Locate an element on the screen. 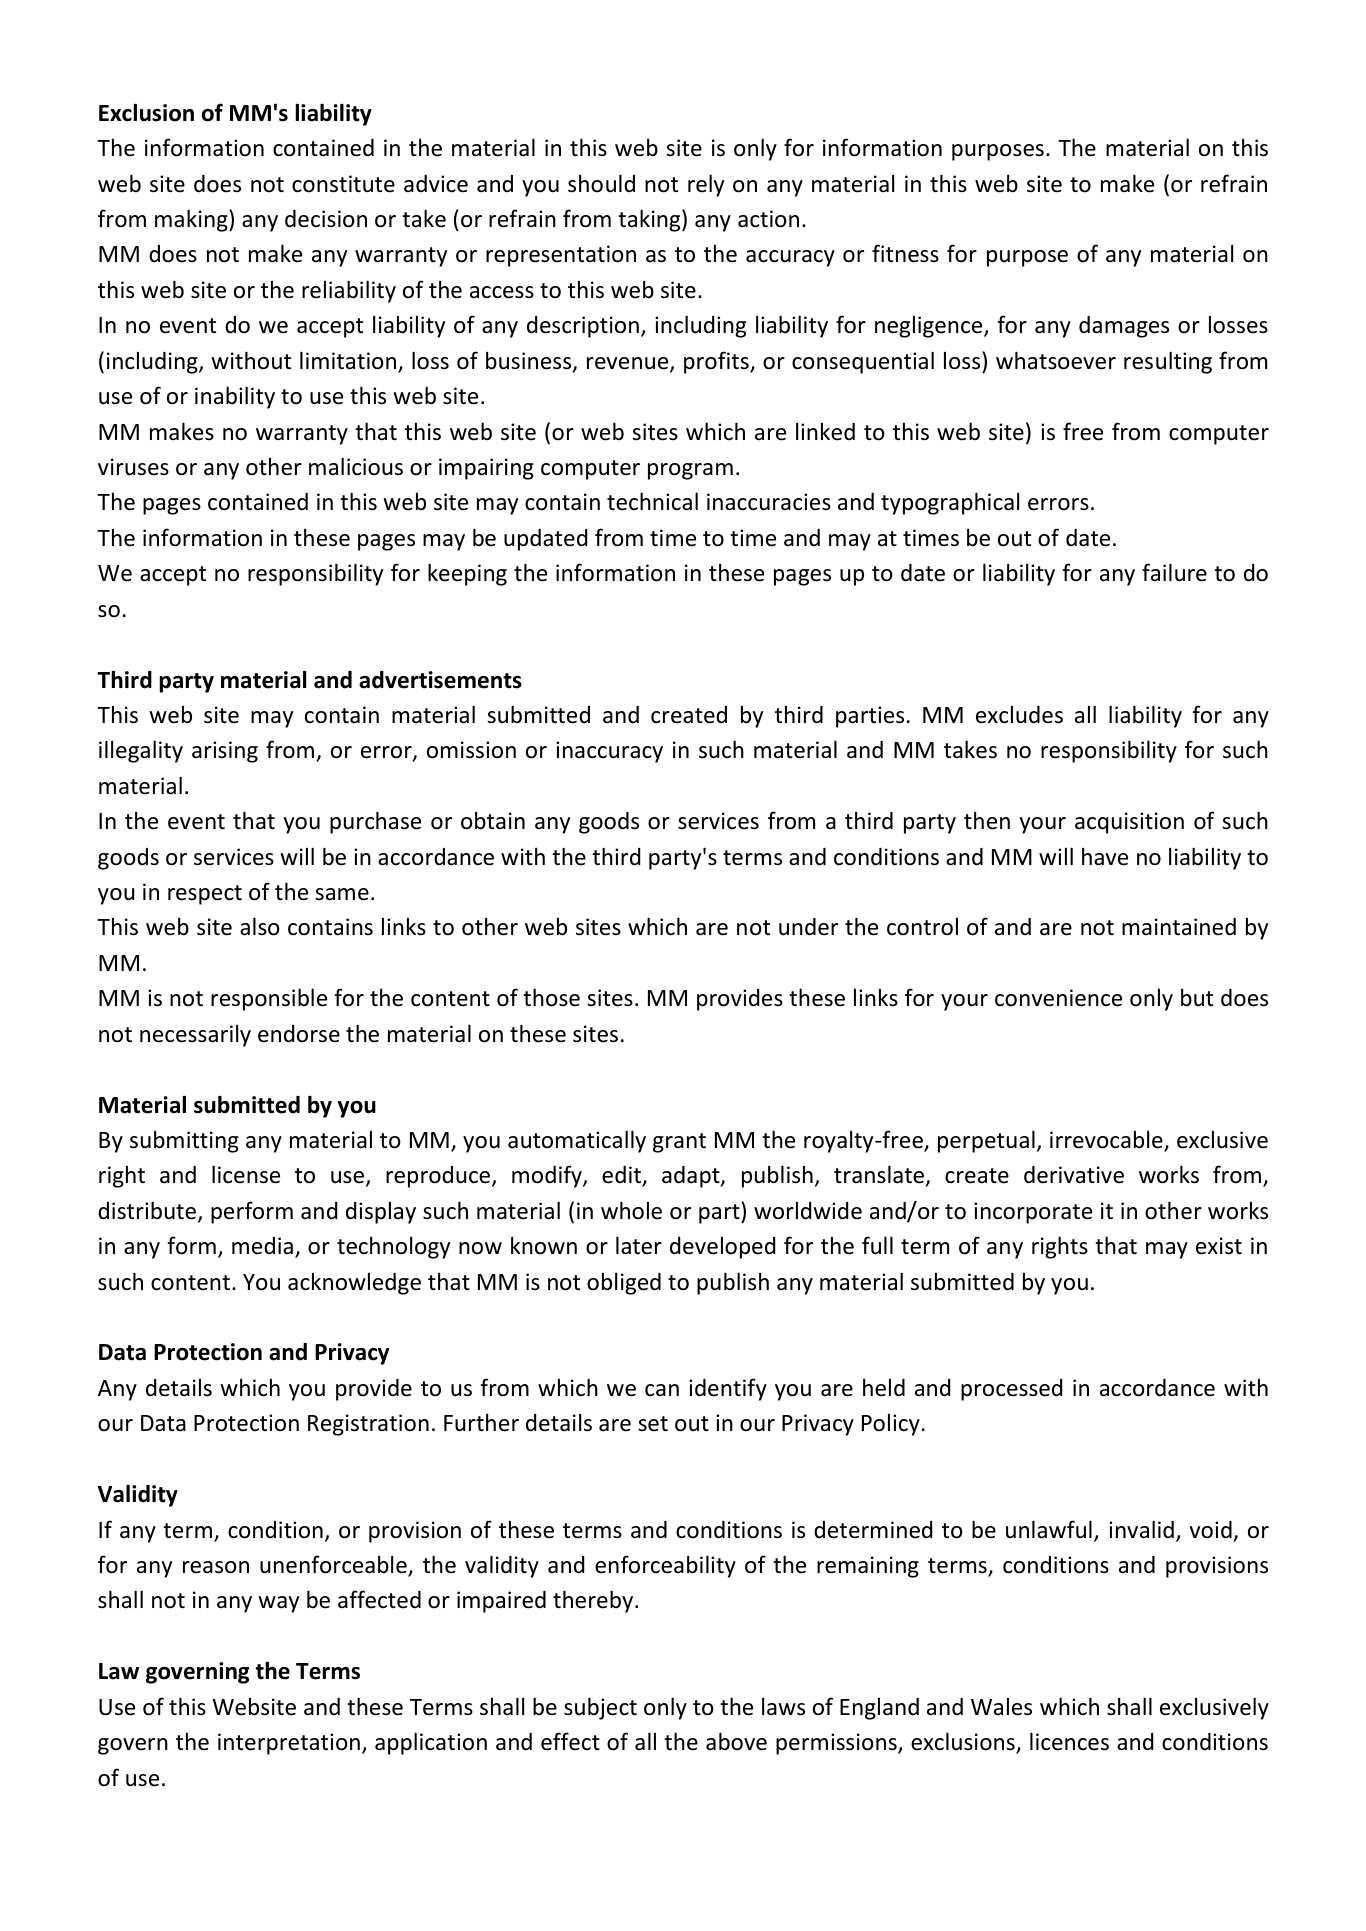 This screenshot has width=1366, height=1931. licences is located at coordinates (1069, 1741).
